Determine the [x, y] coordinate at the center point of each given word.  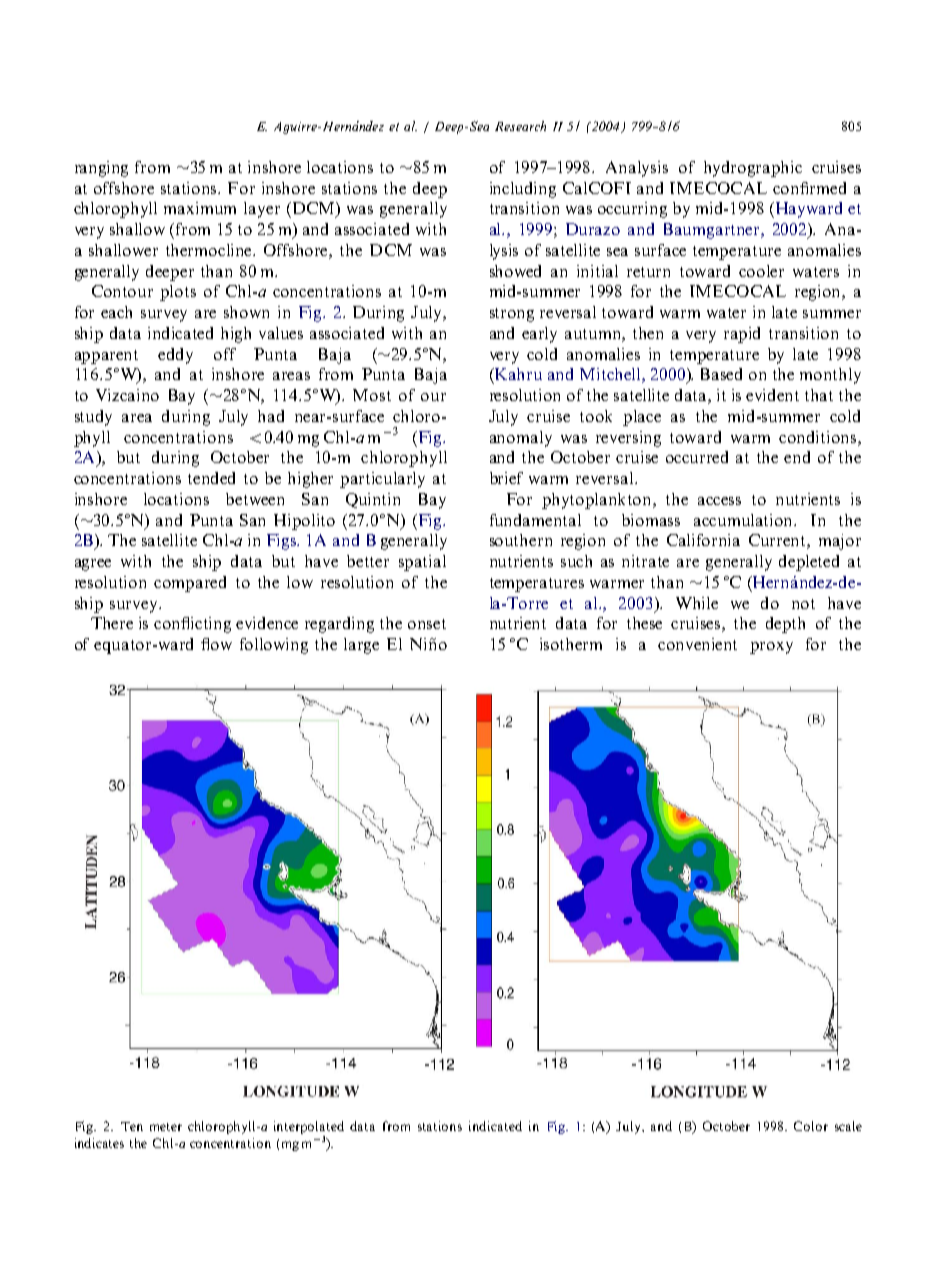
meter [166, 1127]
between [255, 499]
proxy [771, 648]
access [719, 501]
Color [811, 1126]
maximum [200, 208]
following [274, 646]
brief [506, 478]
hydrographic [753, 169]
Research [520, 126]
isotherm [571, 644]
